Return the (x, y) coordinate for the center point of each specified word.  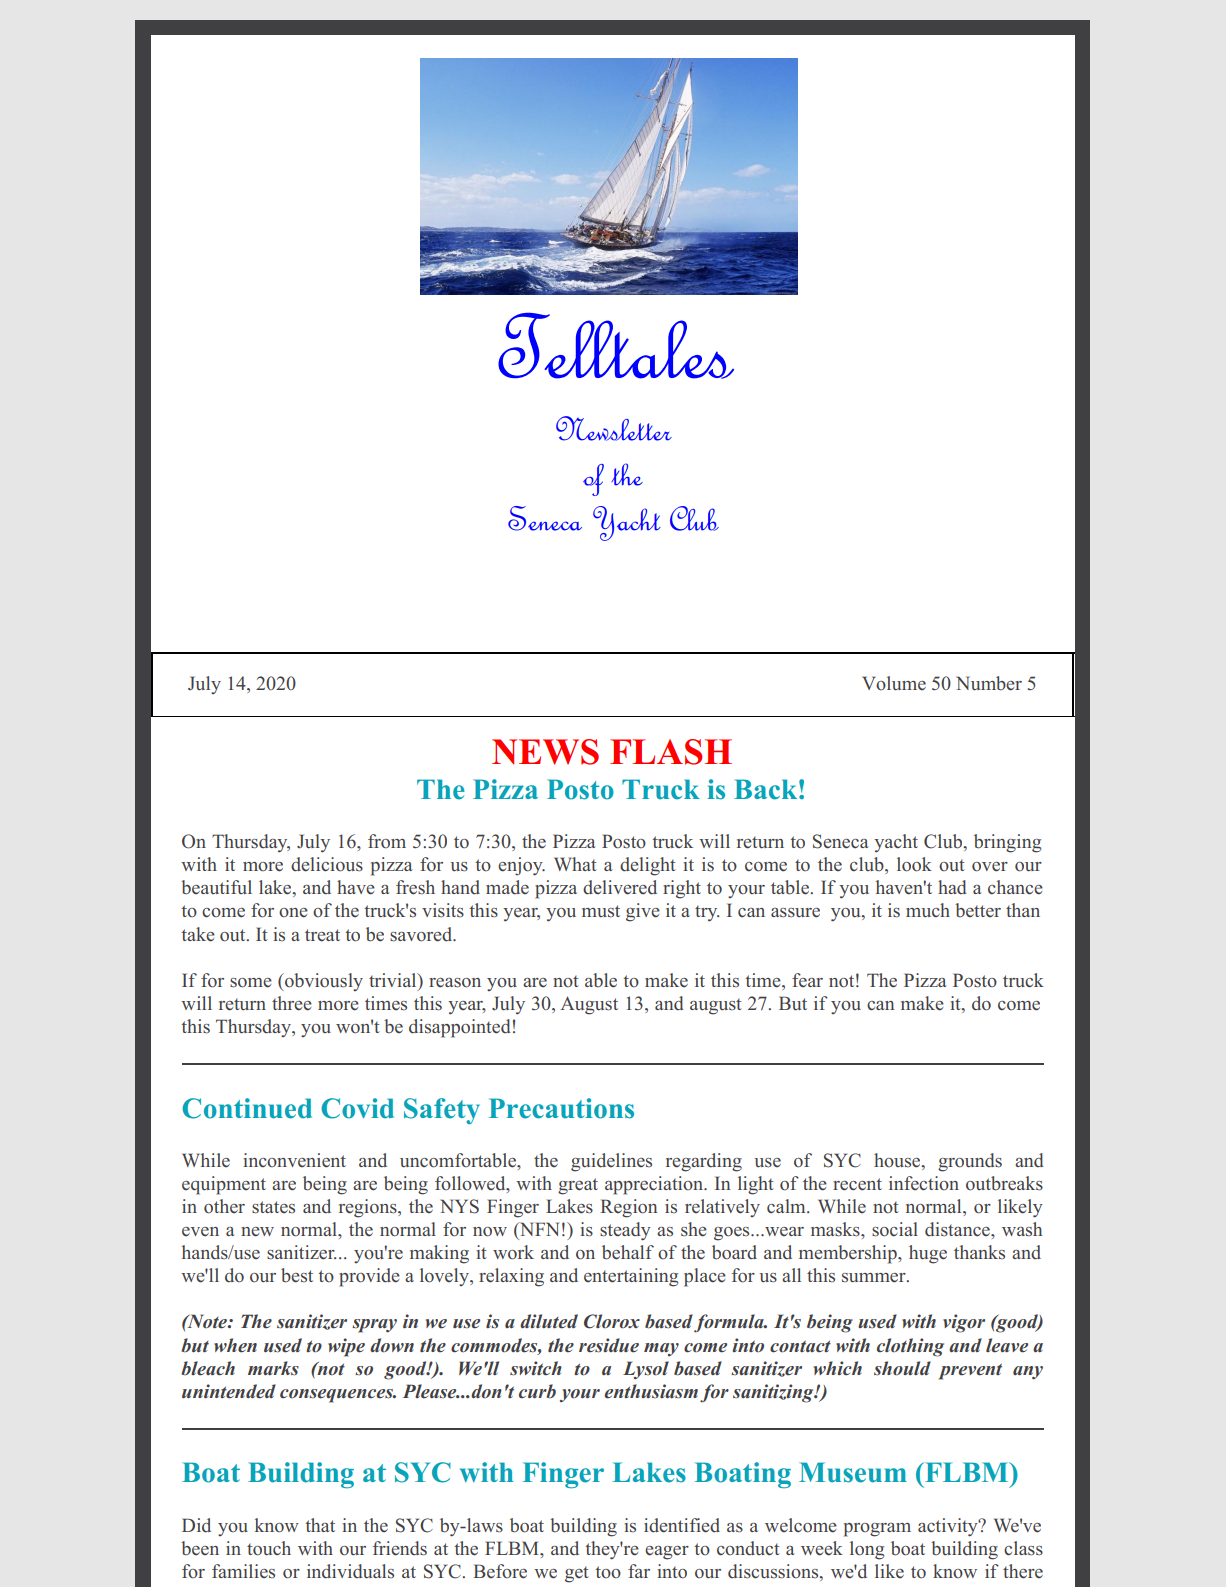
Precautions (561, 1108)
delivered (620, 887)
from (387, 841)
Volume (894, 683)
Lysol (646, 1370)
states (273, 1207)
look (914, 864)
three (292, 1003)
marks (273, 1368)
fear (807, 980)
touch (269, 1548)
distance (958, 1229)
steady (625, 1231)
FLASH (671, 752)
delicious (327, 864)
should (902, 1368)
